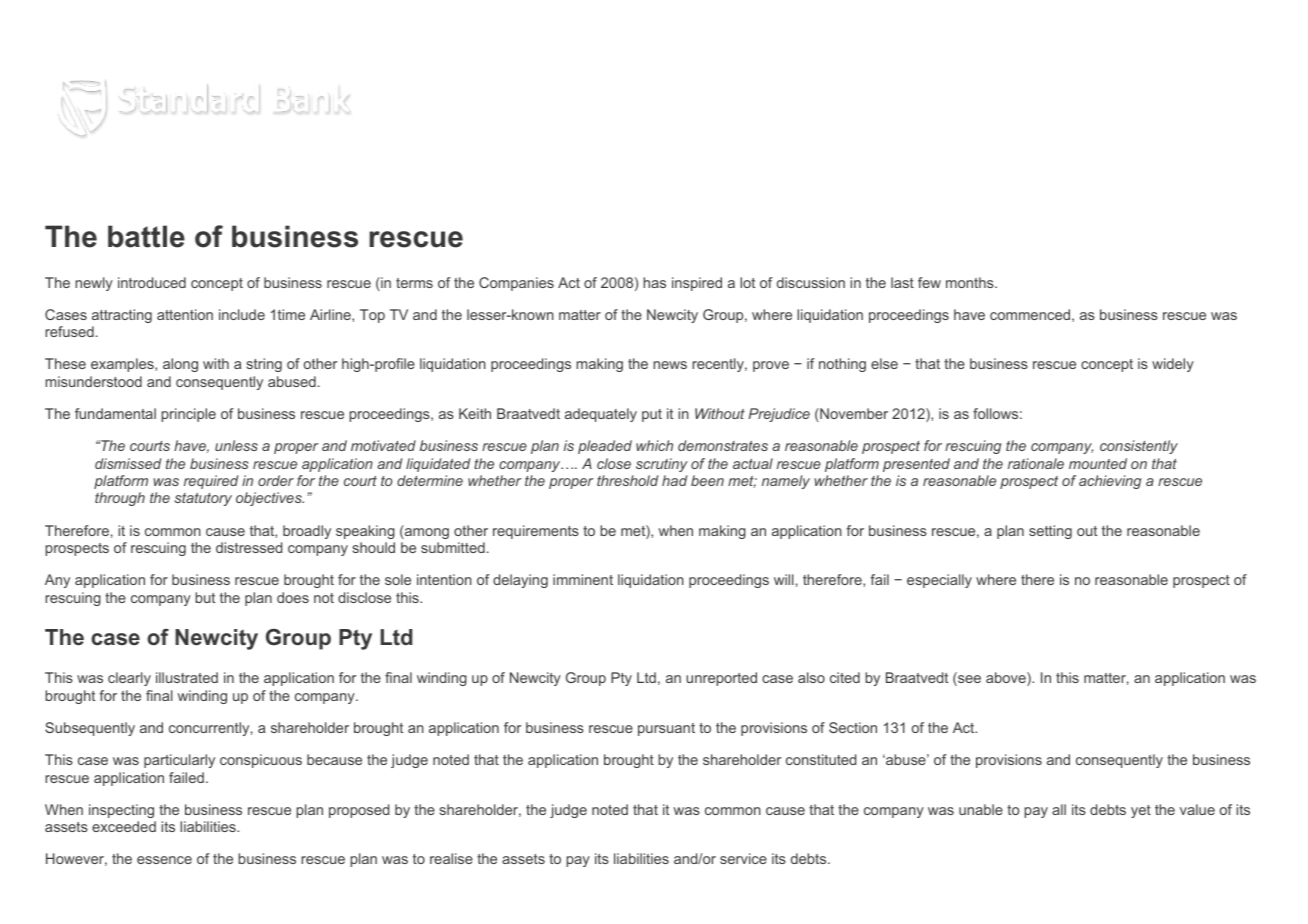  Describe the element at coordinates (1050, 532) in the screenshot. I see `setting` at that location.
